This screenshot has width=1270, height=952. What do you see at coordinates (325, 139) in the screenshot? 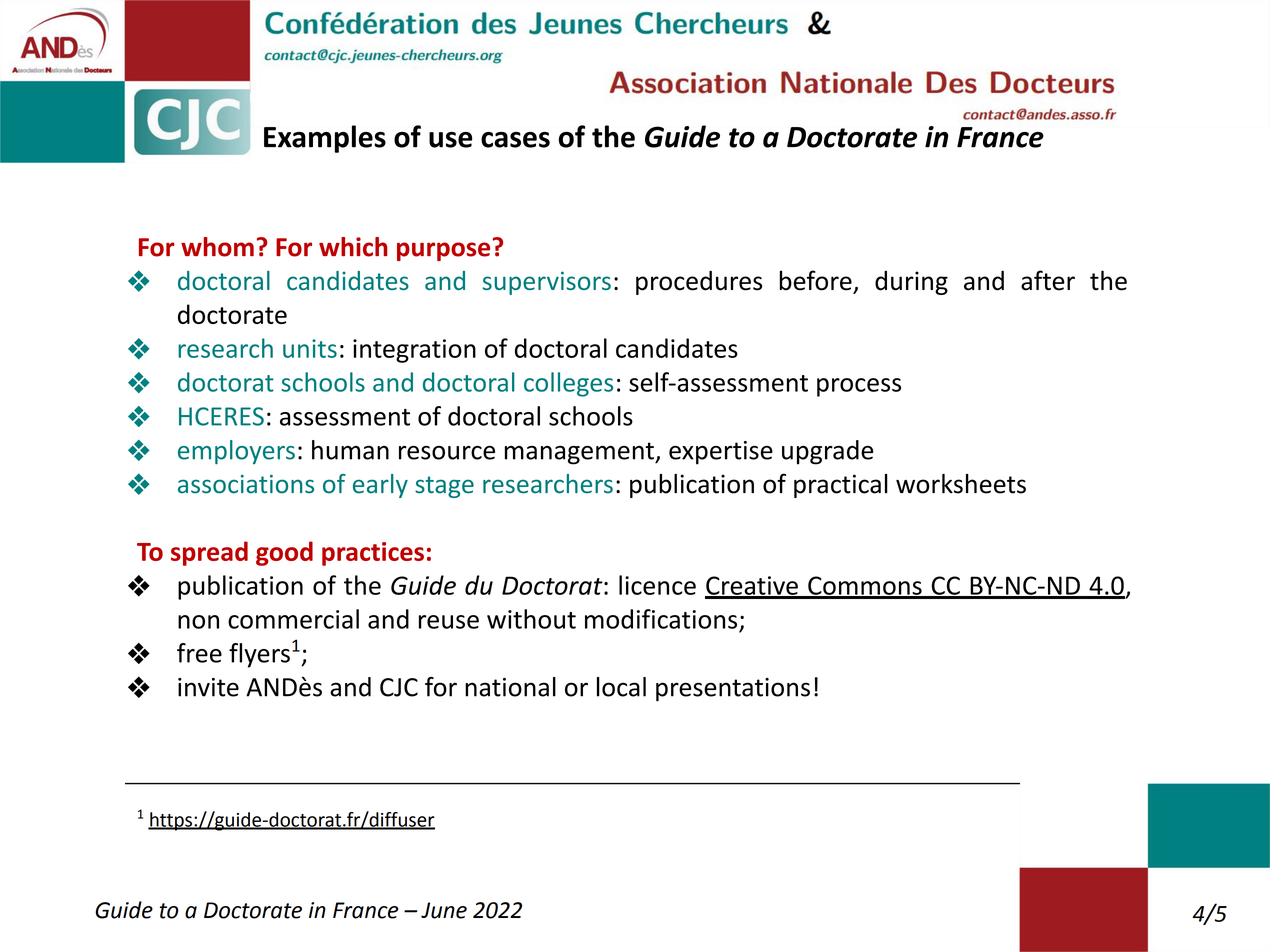
I see `Examples` at bounding box center [325, 139].
